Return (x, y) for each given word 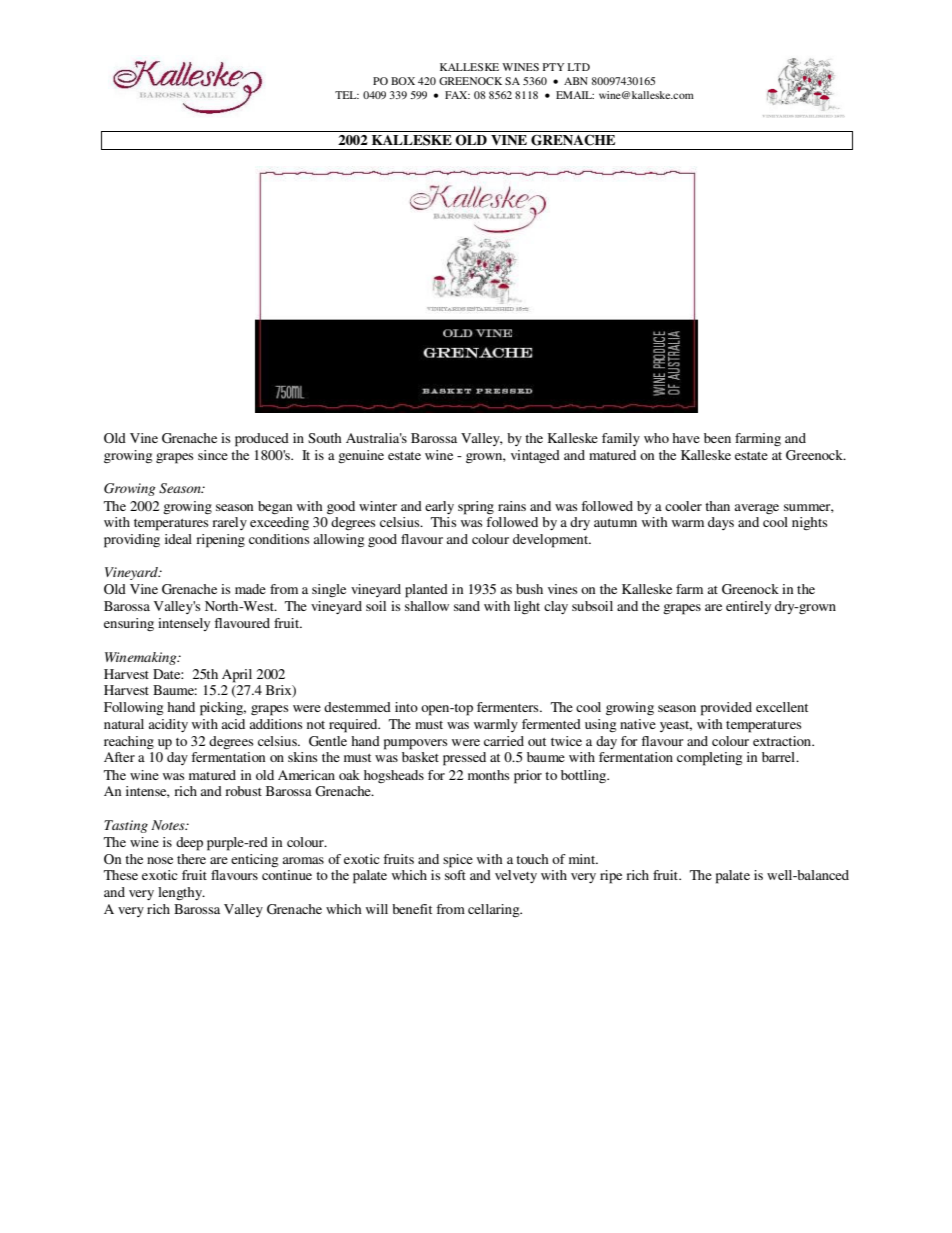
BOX (403, 81)
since (213, 455)
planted (426, 591)
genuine (361, 456)
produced (262, 440)
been (717, 438)
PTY (554, 67)
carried (504, 741)
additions (276, 724)
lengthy (181, 893)
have (686, 438)
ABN (576, 81)
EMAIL (575, 95)
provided (726, 709)
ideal (178, 539)
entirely (748, 607)
